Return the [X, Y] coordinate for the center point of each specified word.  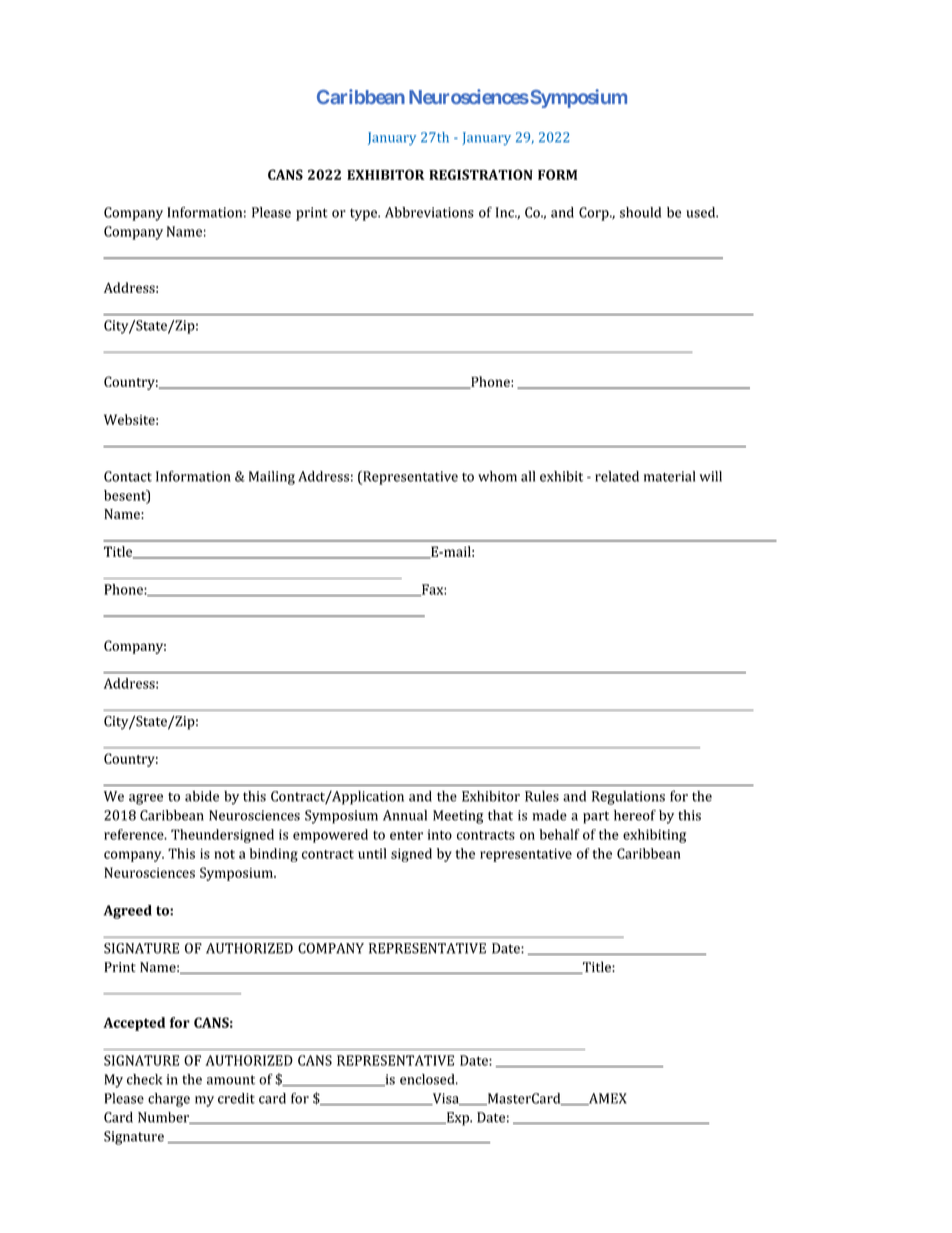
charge [169, 1100]
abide [202, 796]
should [640, 212]
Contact [128, 476]
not [225, 854]
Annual [405, 815]
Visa [445, 1099]
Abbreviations [429, 212]
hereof [635, 815]
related [617, 476]
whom [497, 476]
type [364, 215]
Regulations [628, 798]
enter [406, 835]
